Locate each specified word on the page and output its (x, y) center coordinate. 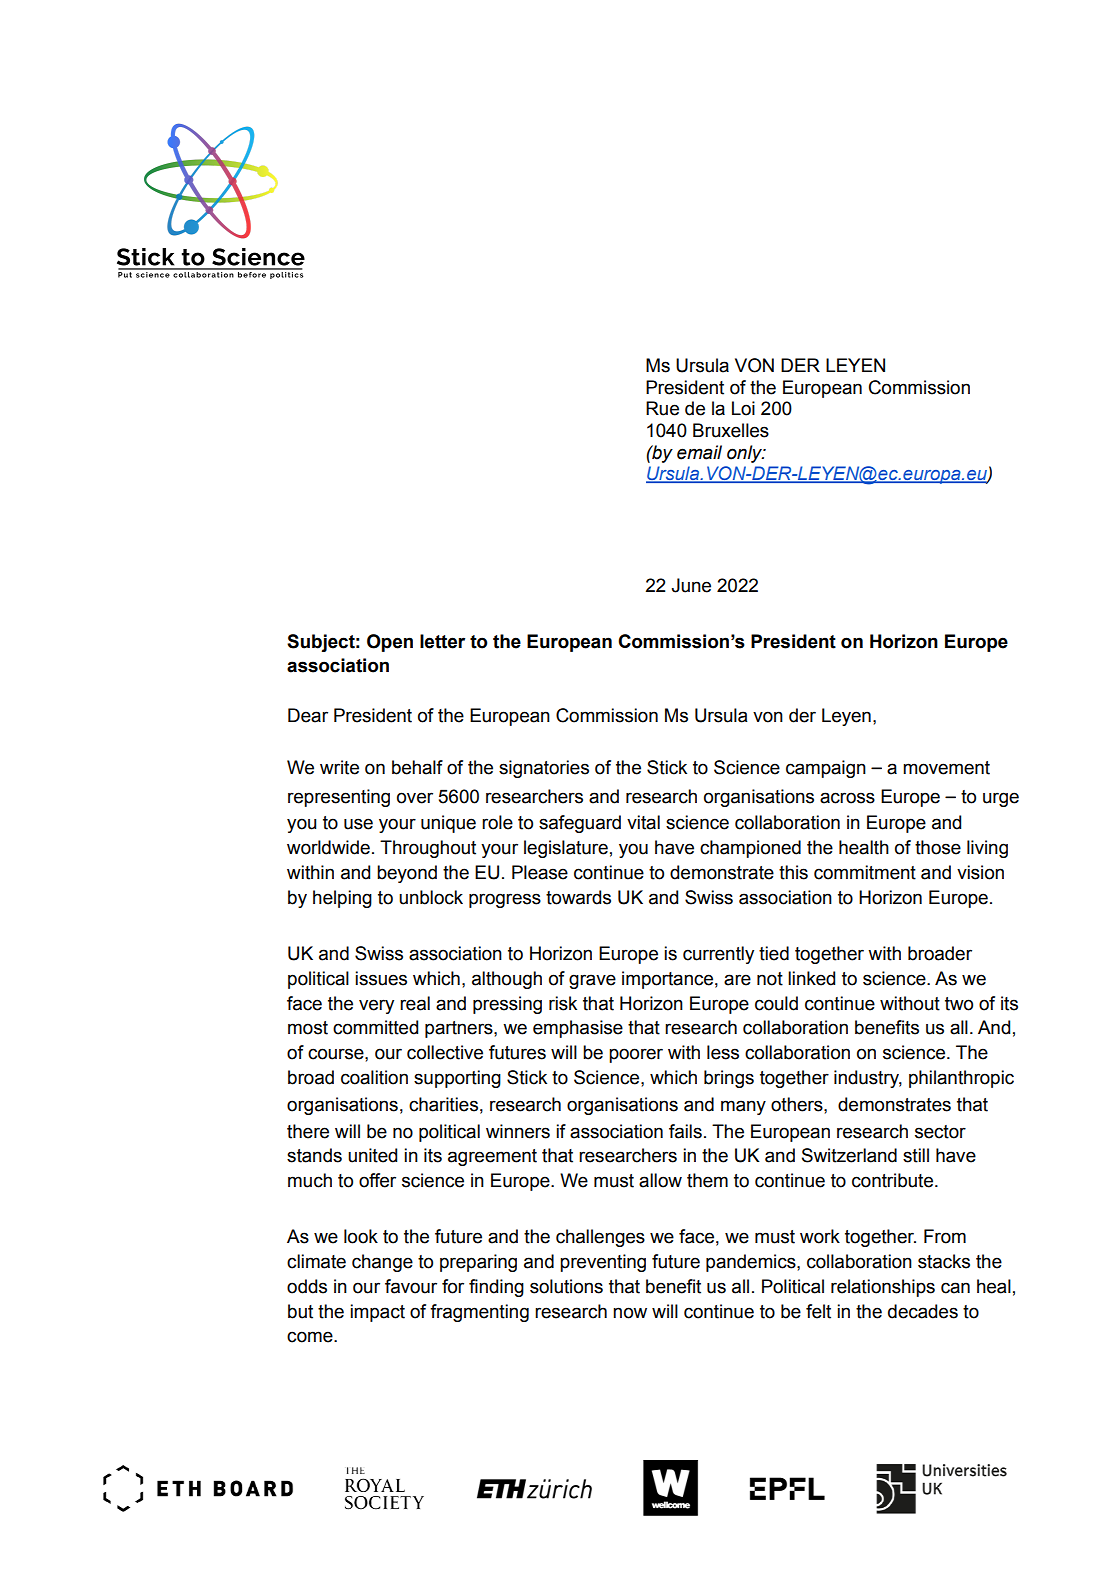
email (699, 452)
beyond (407, 874)
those (938, 847)
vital (643, 822)
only (746, 454)
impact (377, 1313)
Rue (662, 408)
